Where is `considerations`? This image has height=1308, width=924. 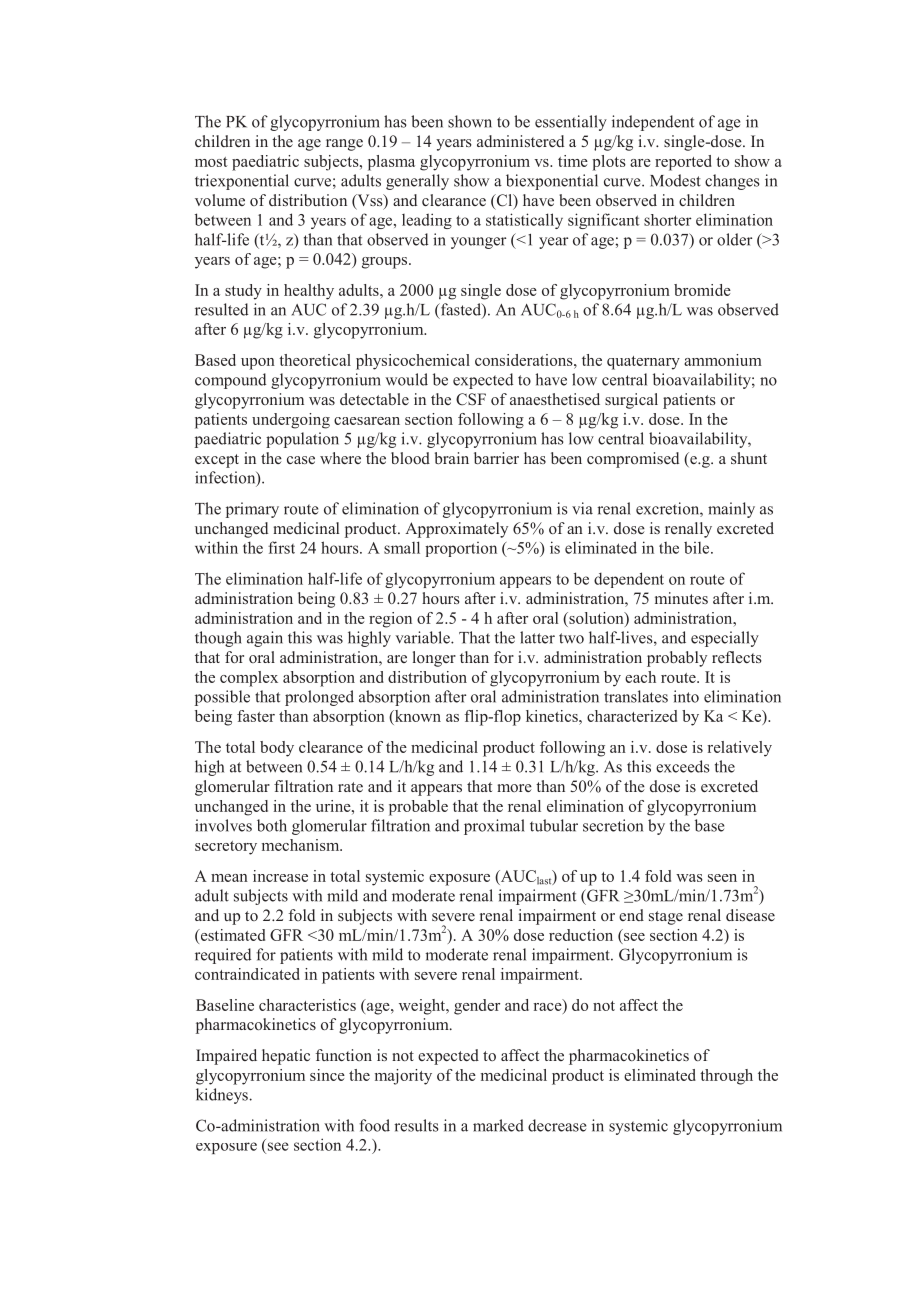
considerations is located at coordinates (525, 360).
